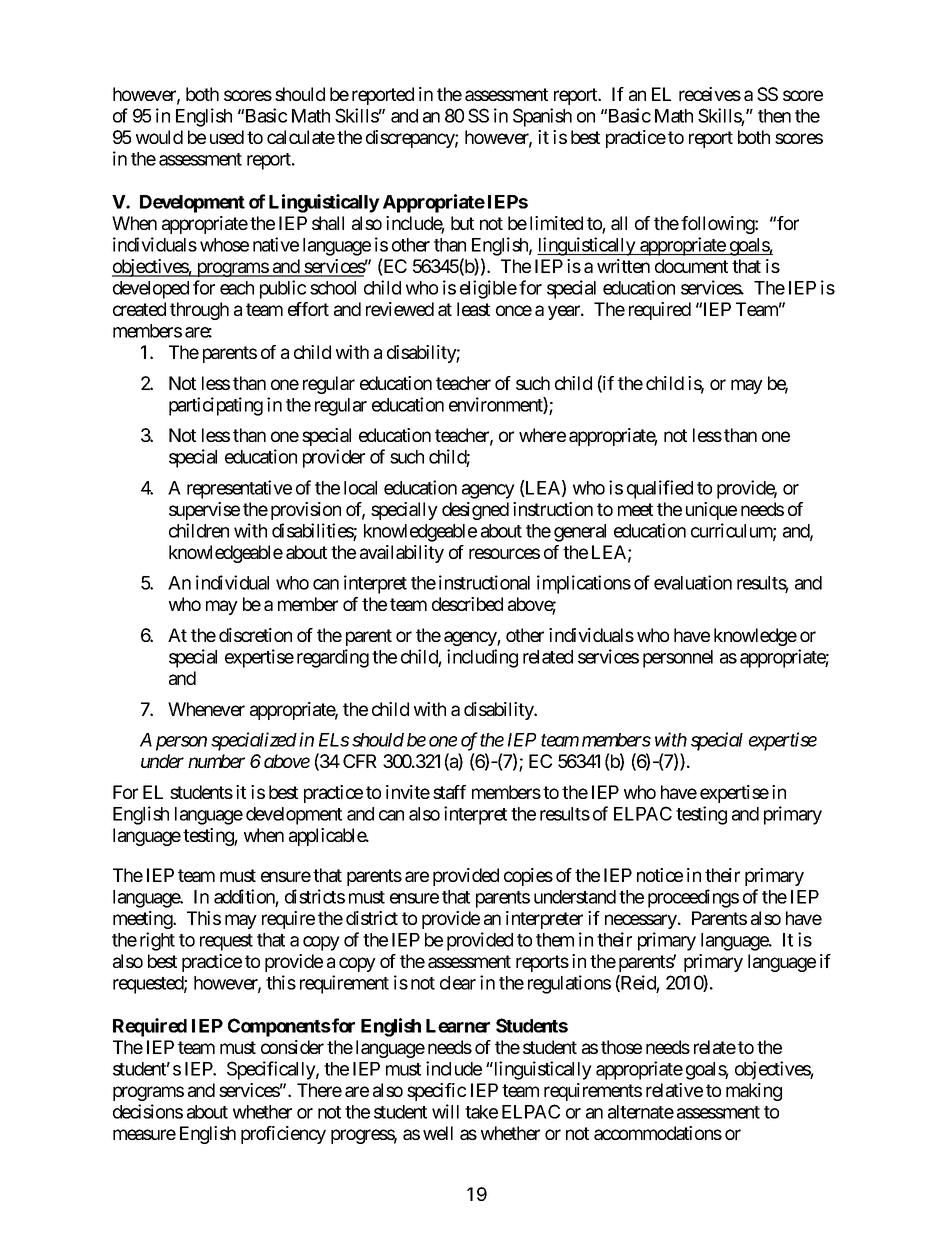  I want to click on used, so click(227, 137).
